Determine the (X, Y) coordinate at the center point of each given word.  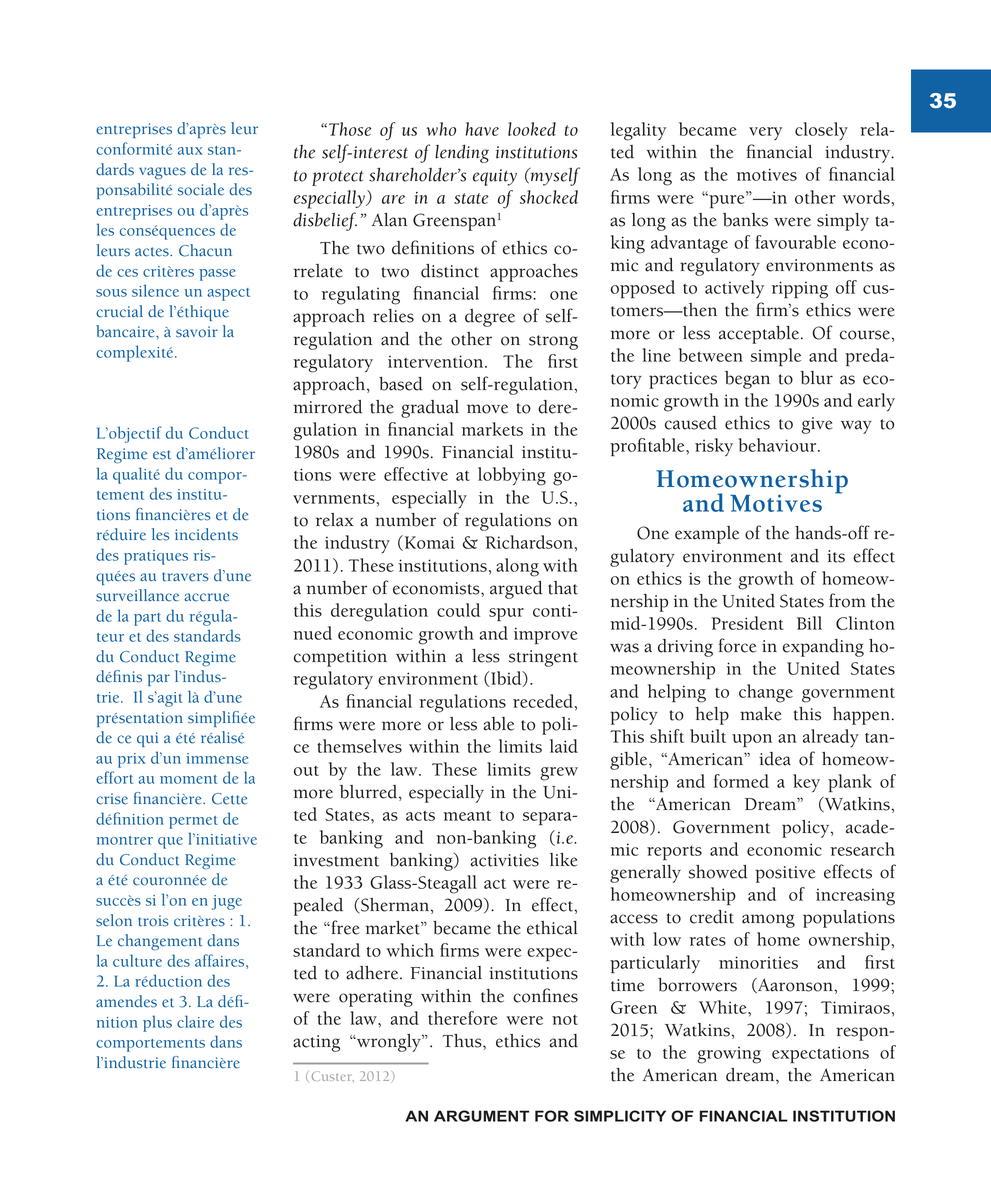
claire (195, 1021)
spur (506, 614)
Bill (809, 623)
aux (190, 151)
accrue (206, 597)
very (765, 133)
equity (495, 177)
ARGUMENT (481, 1116)
